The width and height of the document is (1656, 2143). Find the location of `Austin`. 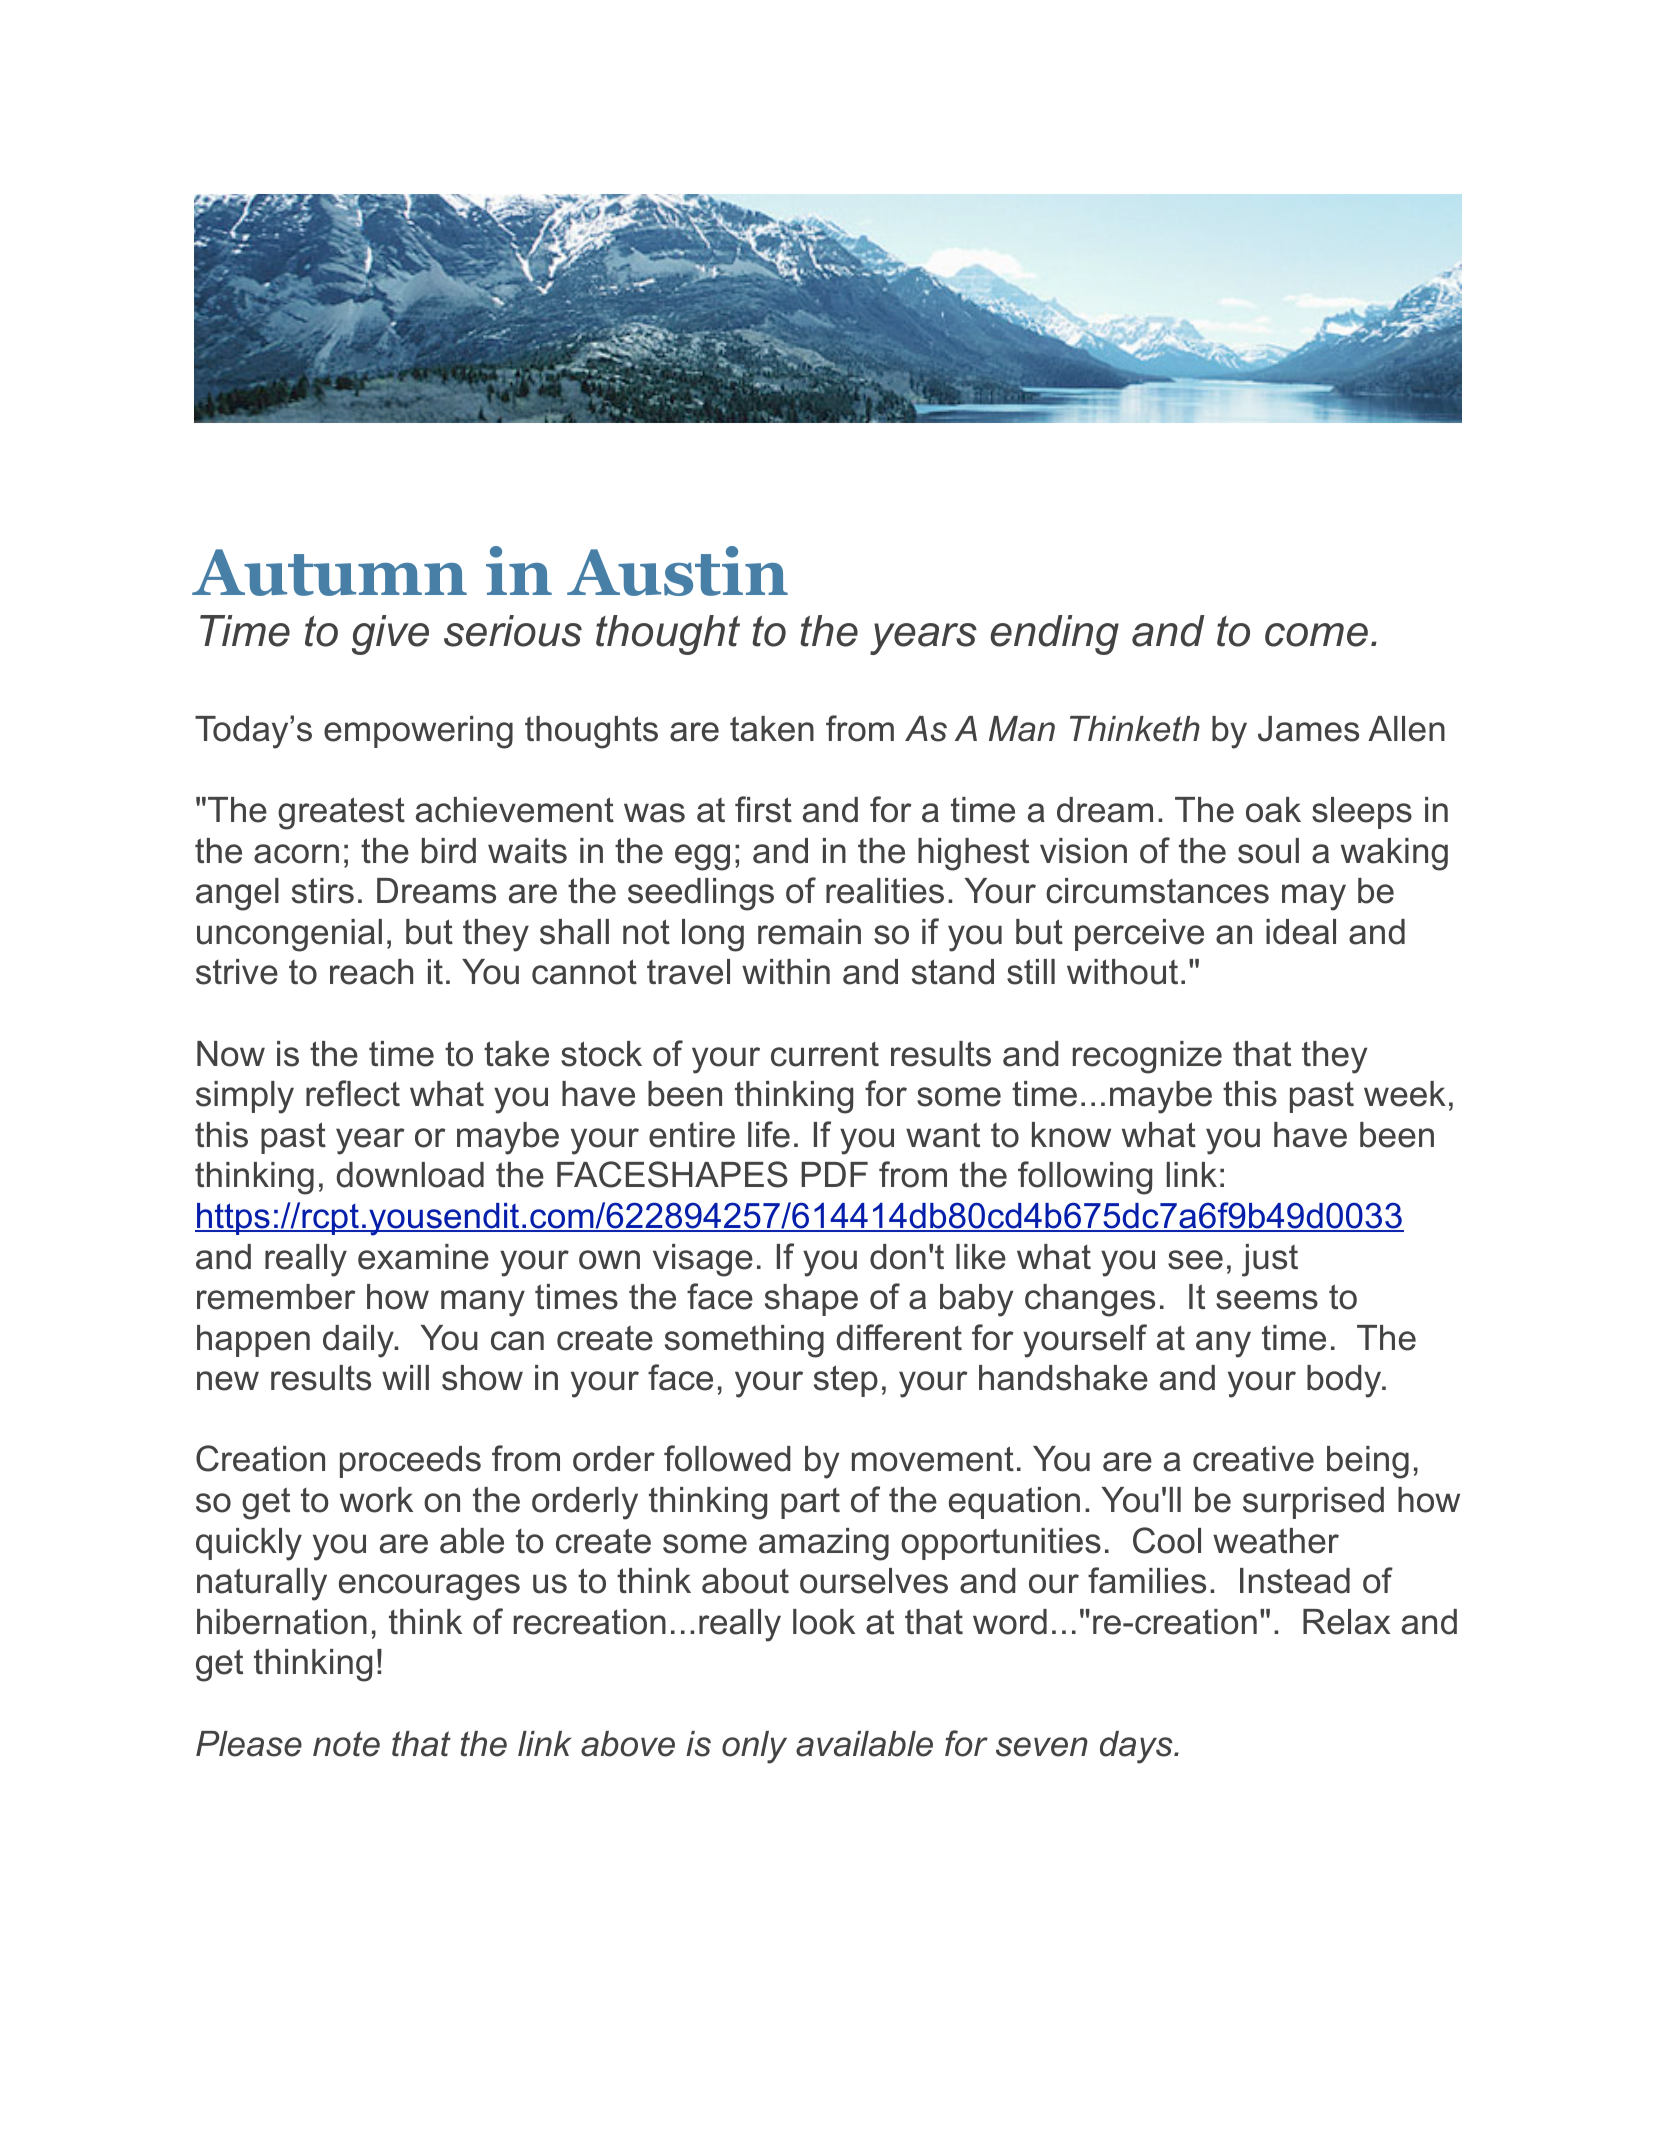

Austin is located at coordinates (677, 571).
